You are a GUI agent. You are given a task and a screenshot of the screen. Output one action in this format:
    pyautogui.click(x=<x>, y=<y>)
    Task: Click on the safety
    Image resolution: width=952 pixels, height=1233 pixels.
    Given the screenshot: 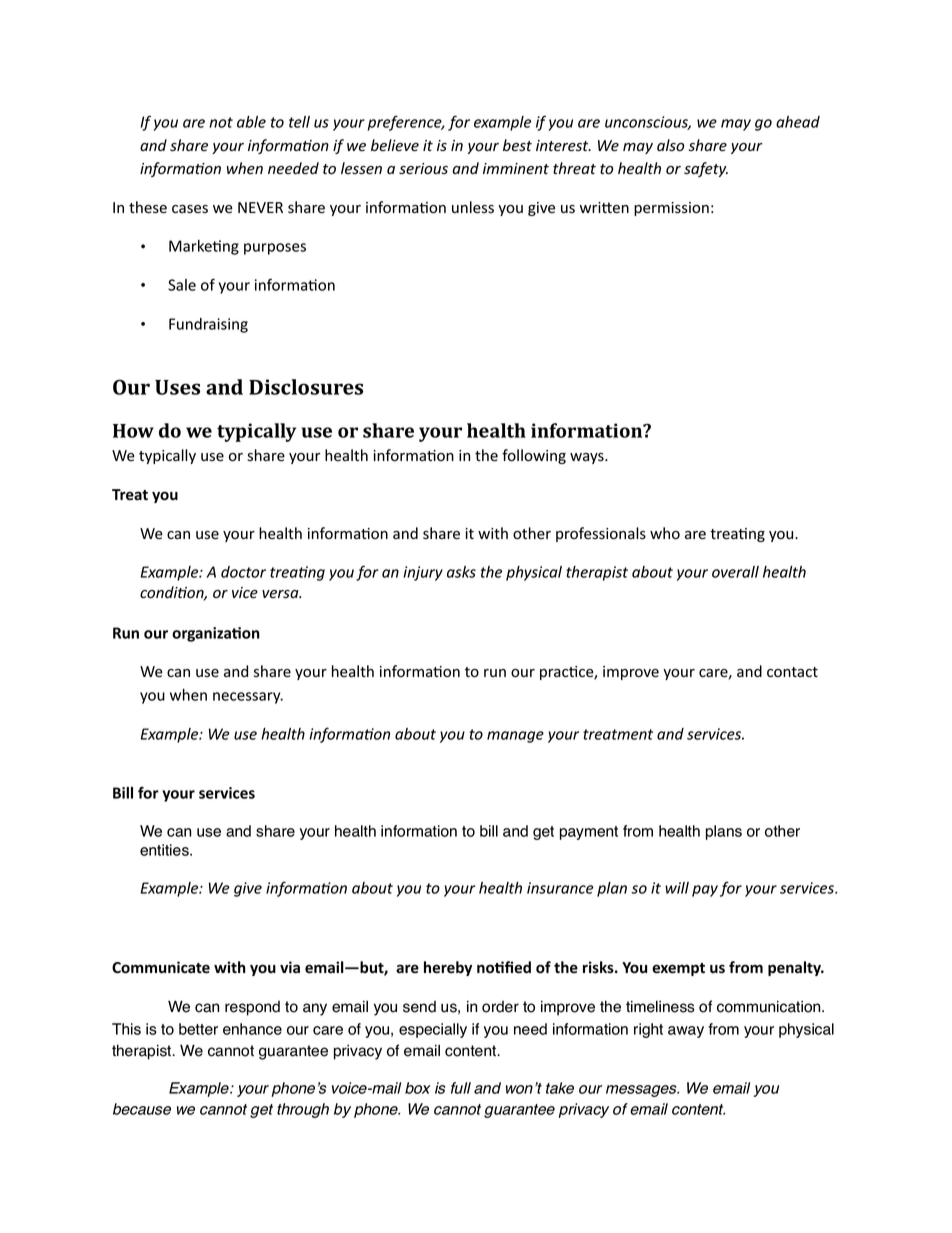 What is the action you would take?
    pyautogui.click(x=706, y=169)
